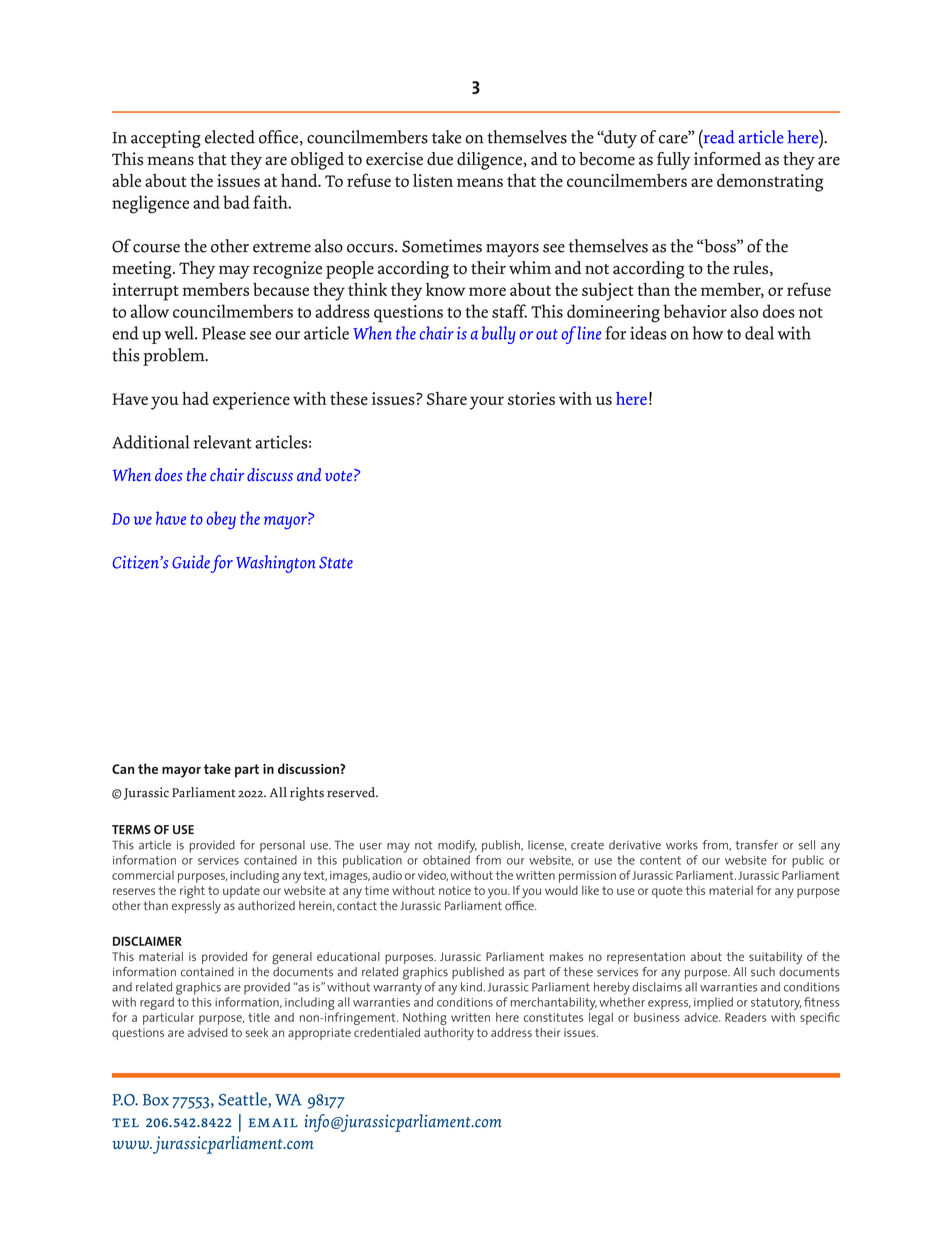 The height and width of the screenshot is (1233, 952). What do you see at coordinates (131, 829) in the screenshot?
I see `TERMS` at bounding box center [131, 829].
